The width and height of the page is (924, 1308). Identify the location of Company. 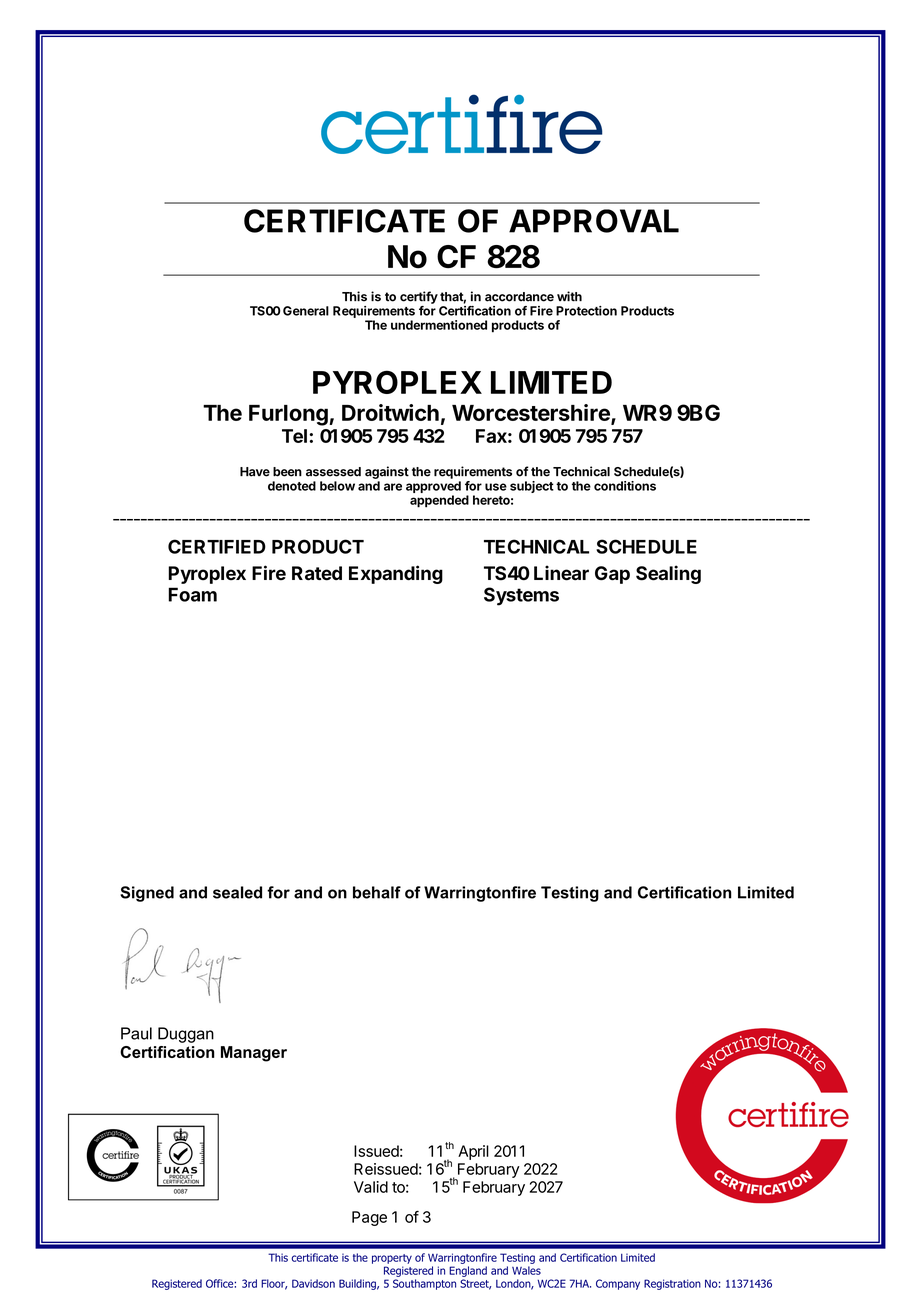
(618, 1284).
